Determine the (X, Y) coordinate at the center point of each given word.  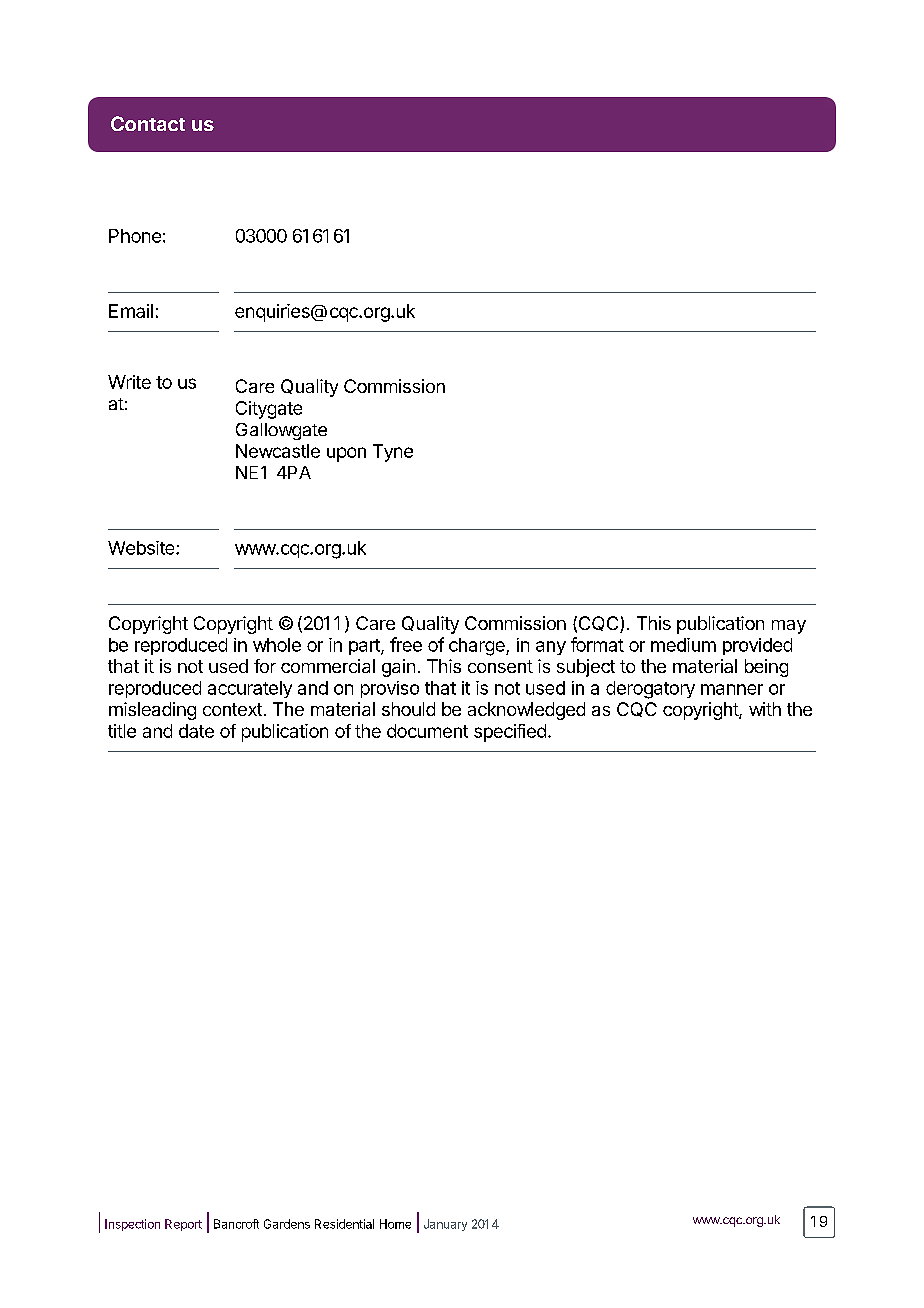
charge (478, 647)
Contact (148, 123)
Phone (135, 236)
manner (732, 689)
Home (395, 1224)
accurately (250, 689)
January (445, 1225)
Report (183, 1225)
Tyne (393, 453)
